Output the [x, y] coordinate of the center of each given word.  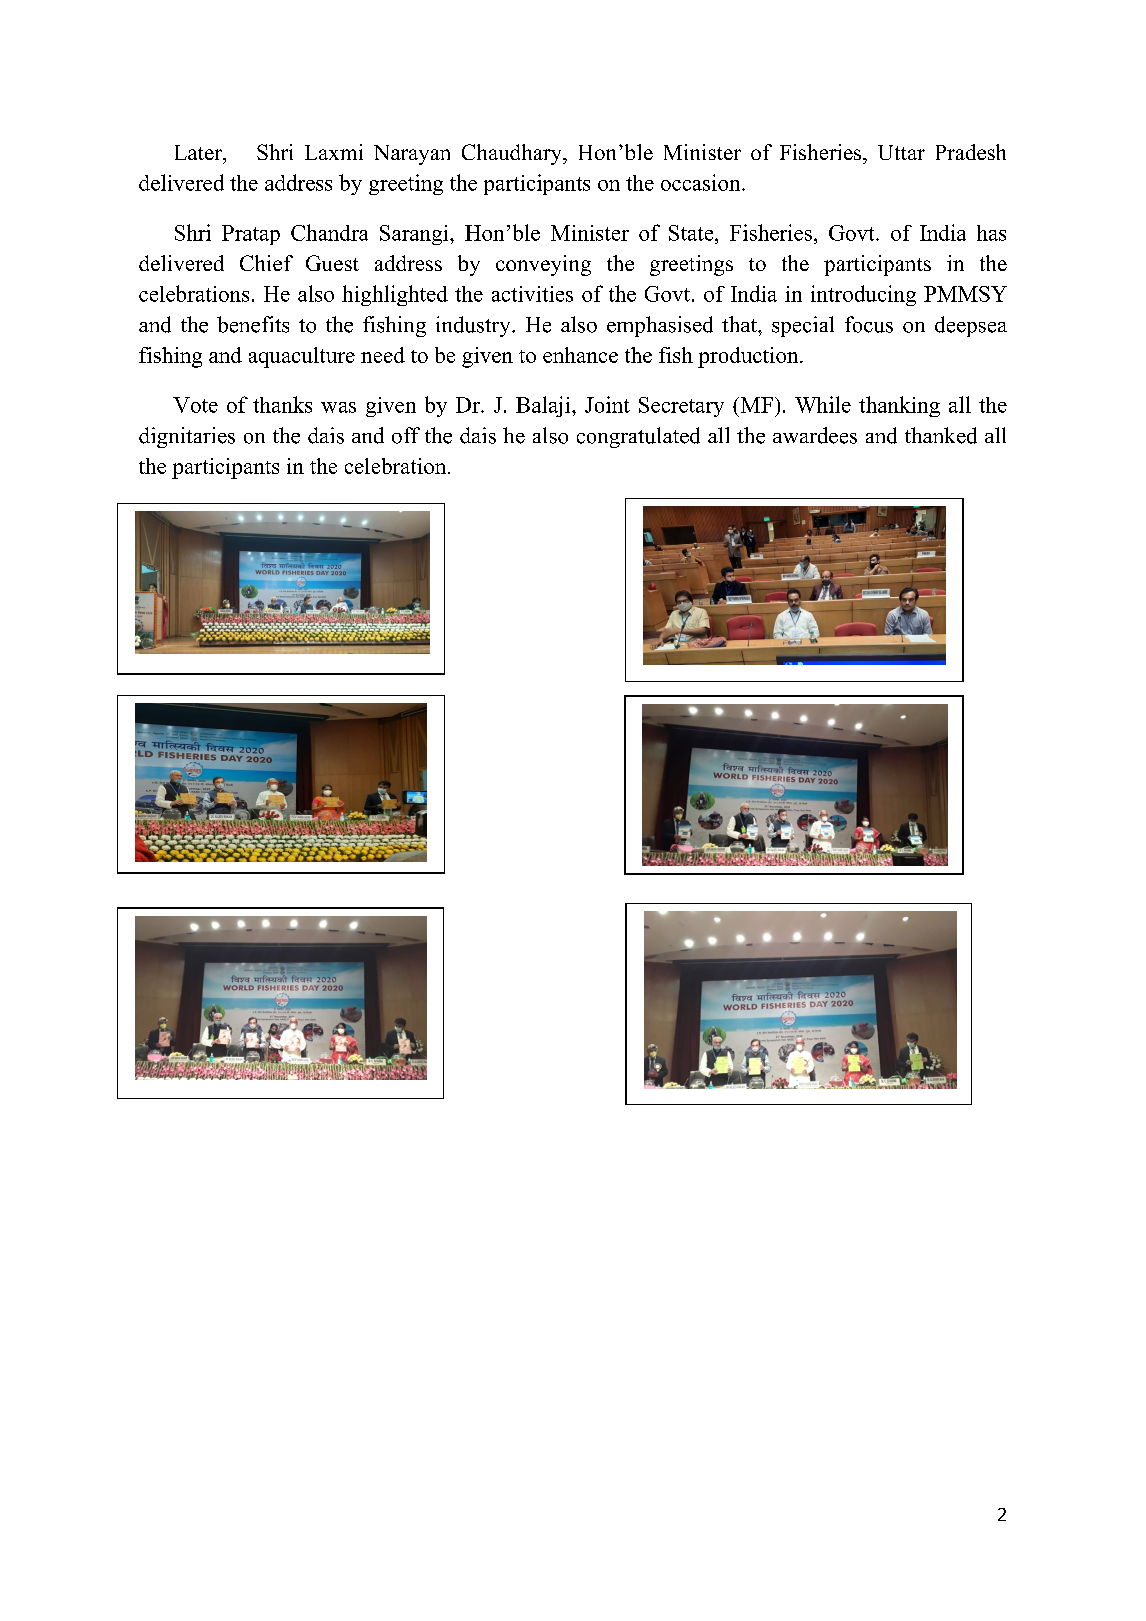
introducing [863, 295]
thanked [941, 435]
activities [532, 294]
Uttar [901, 152]
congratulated [638, 437]
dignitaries [187, 437]
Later [199, 152]
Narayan [412, 155]
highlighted [395, 295]
